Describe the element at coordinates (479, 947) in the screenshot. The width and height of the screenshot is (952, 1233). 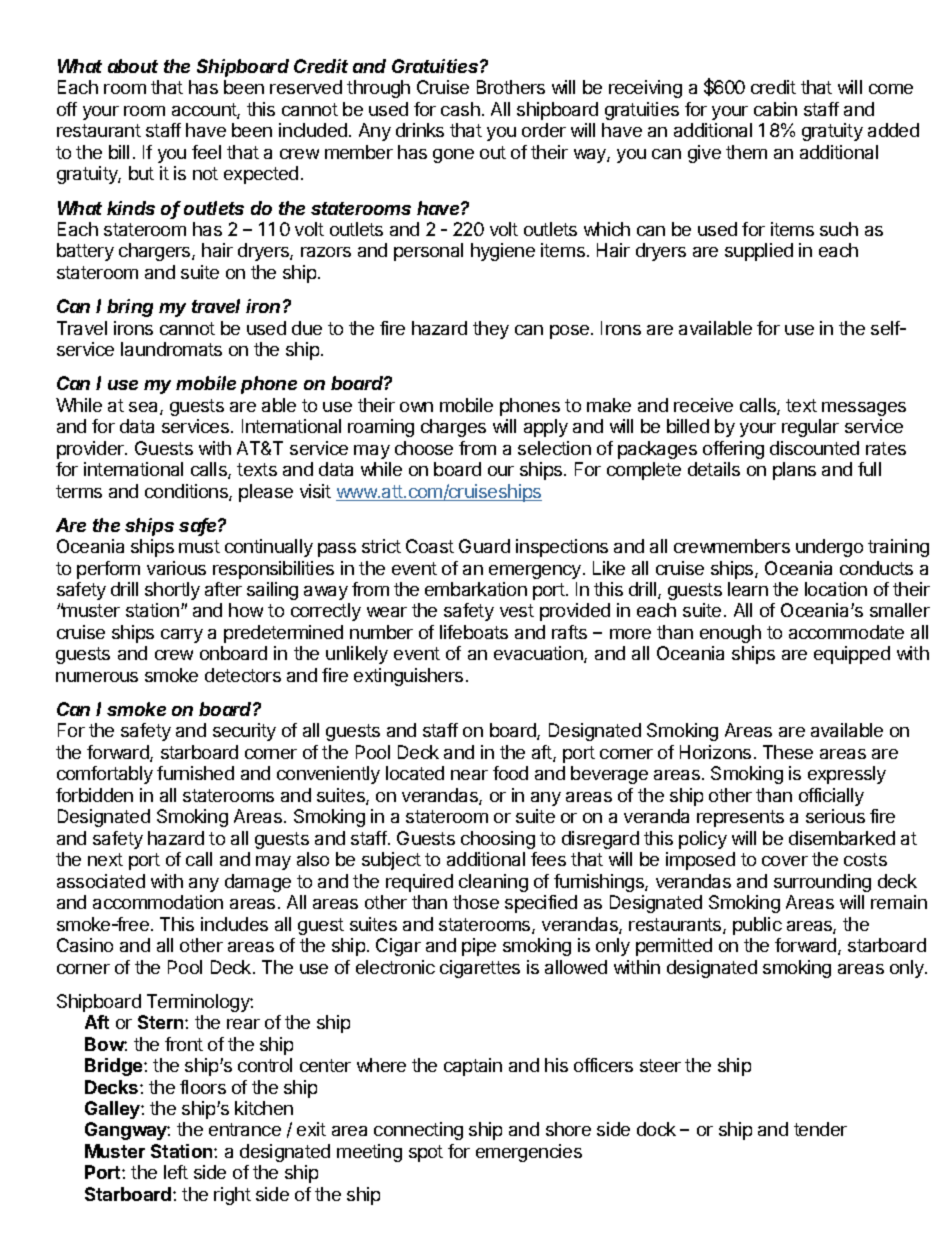
I see `pipe` at that location.
